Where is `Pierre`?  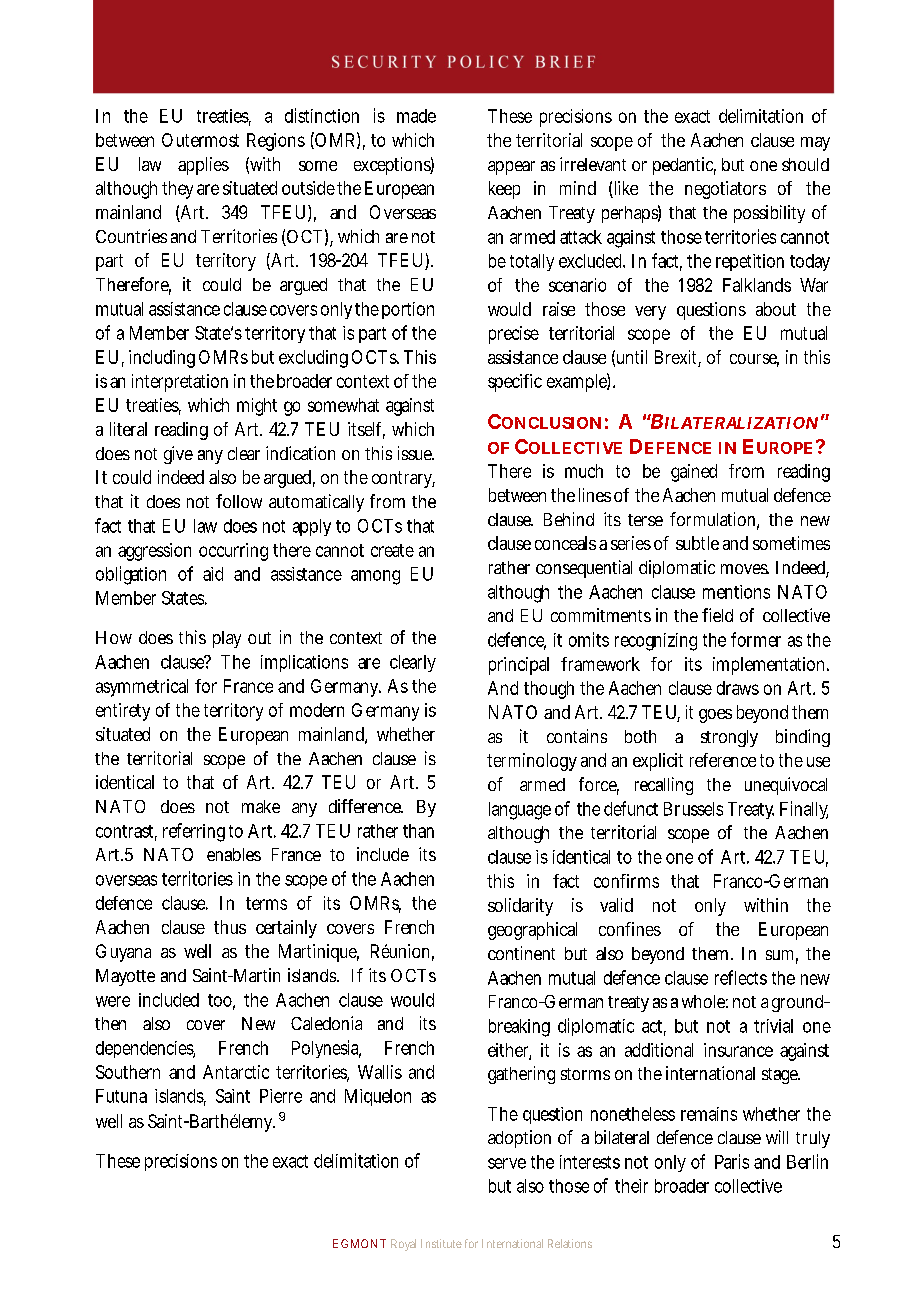
Pierre is located at coordinates (281, 1096).
